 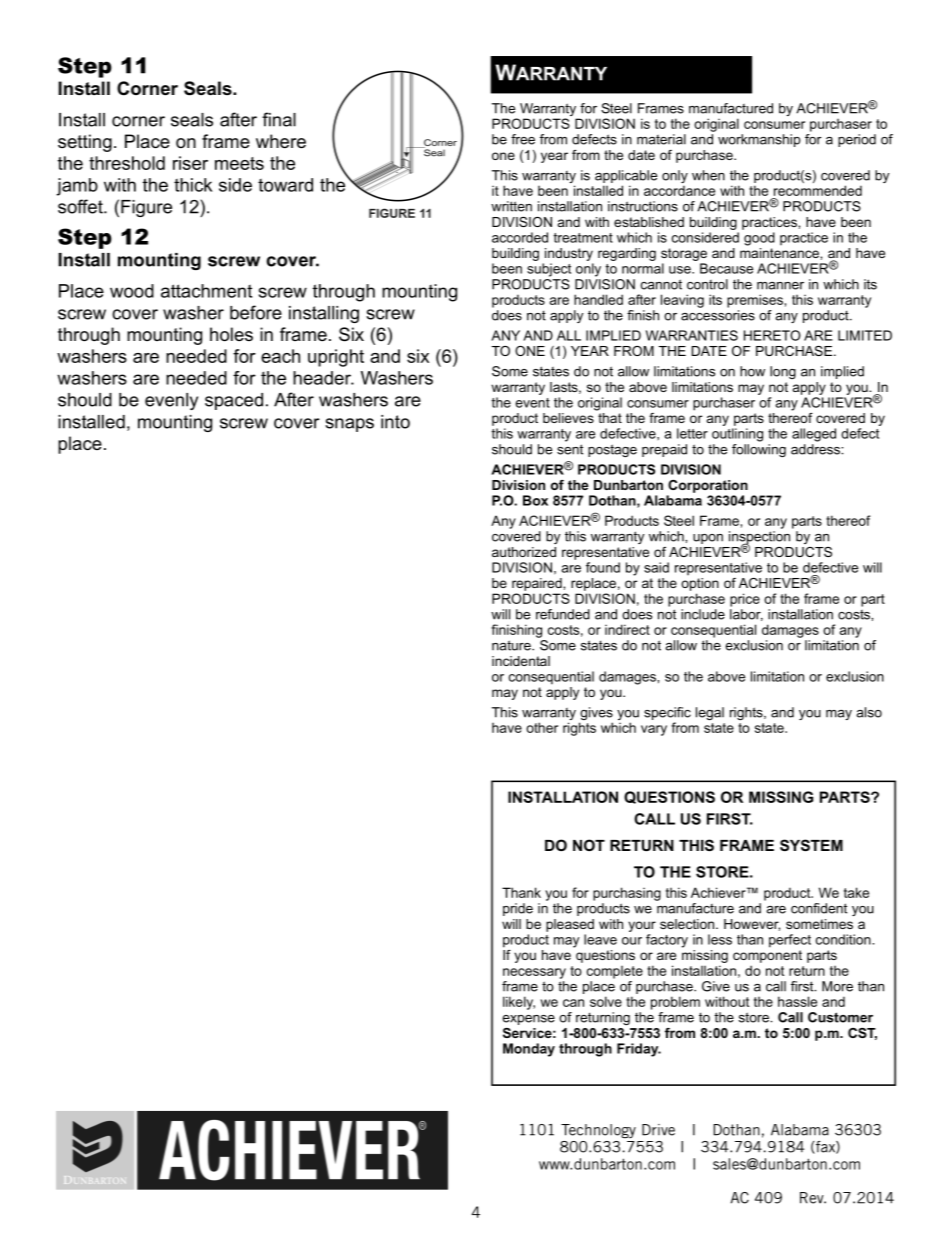 What do you see at coordinates (759, 140) in the screenshot?
I see `workmanship` at bounding box center [759, 140].
